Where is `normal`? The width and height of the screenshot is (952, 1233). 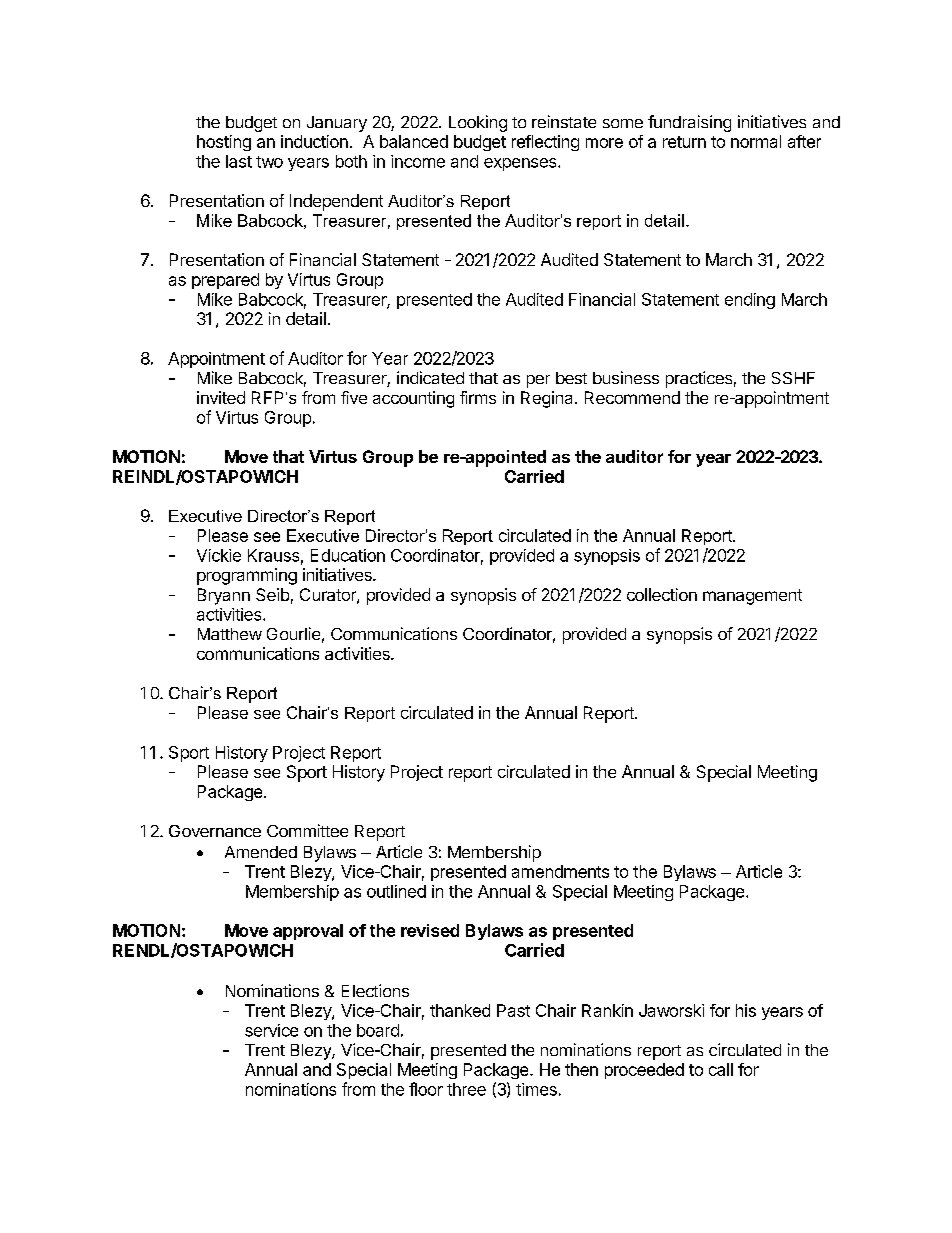 normal is located at coordinates (756, 141).
